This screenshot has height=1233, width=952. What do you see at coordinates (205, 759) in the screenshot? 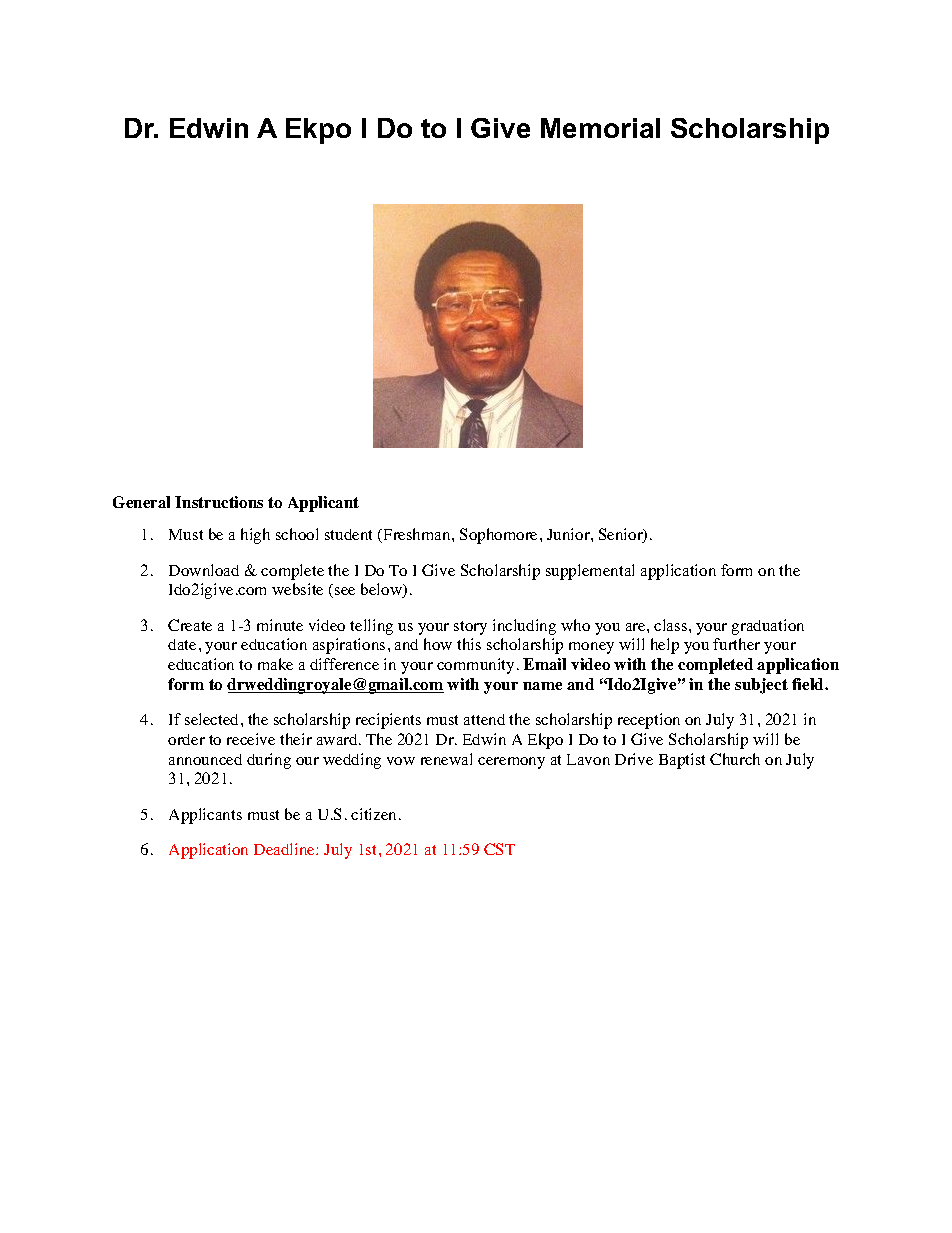
I see `announced` at bounding box center [205, 759].
